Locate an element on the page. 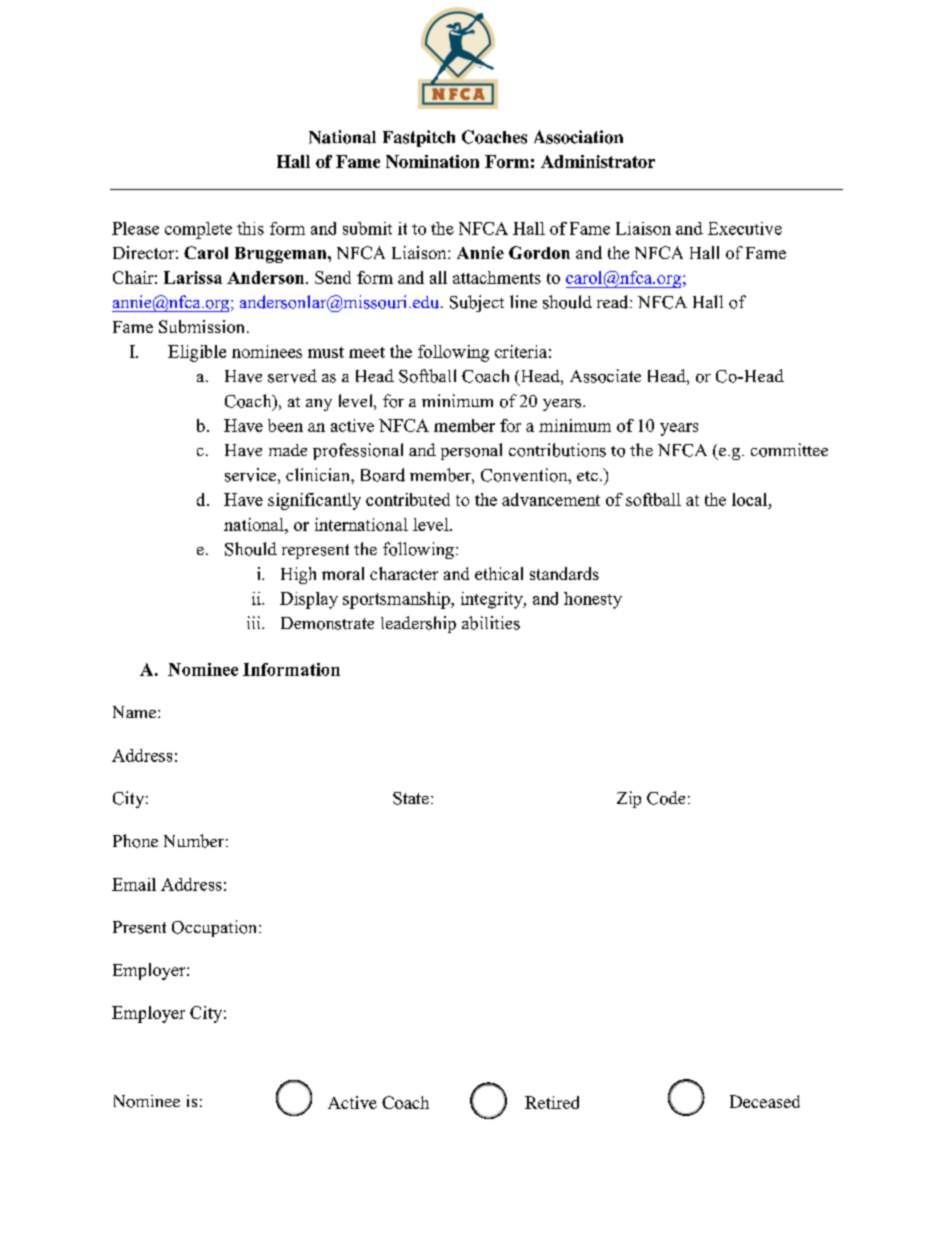 The height and width of the image is (1233, 952). Nomination is located at coordinates (432, 161).
